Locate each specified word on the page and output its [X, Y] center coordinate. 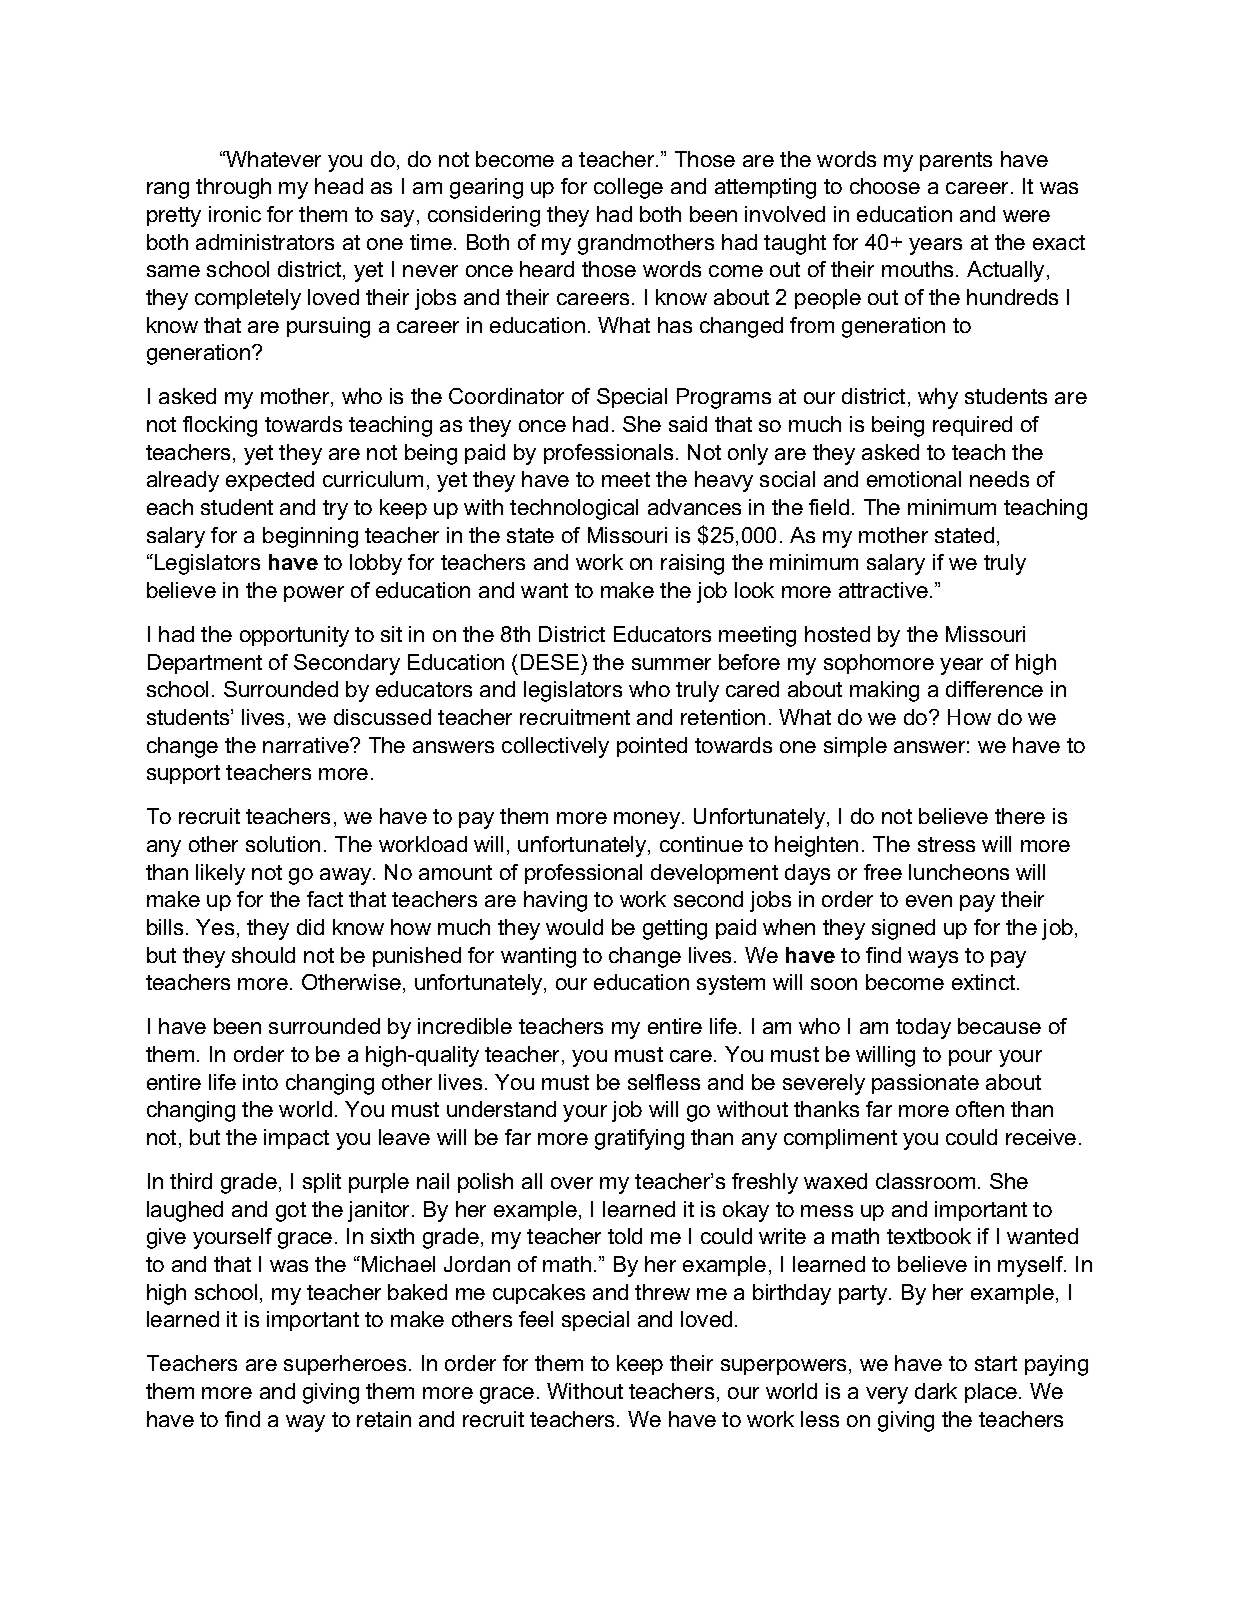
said [688, 424]
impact [296, 1139]
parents [956, 161]
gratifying [639, 1139]
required [972, 426]
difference [994, 689]
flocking [220, 426]
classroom [925, 1181]
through [233, 188]
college [628, 188]
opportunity [294, 636]
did [310, 927]
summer [671, 664]
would [574, 927]
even [929, 901]
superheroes [345, 1365]
